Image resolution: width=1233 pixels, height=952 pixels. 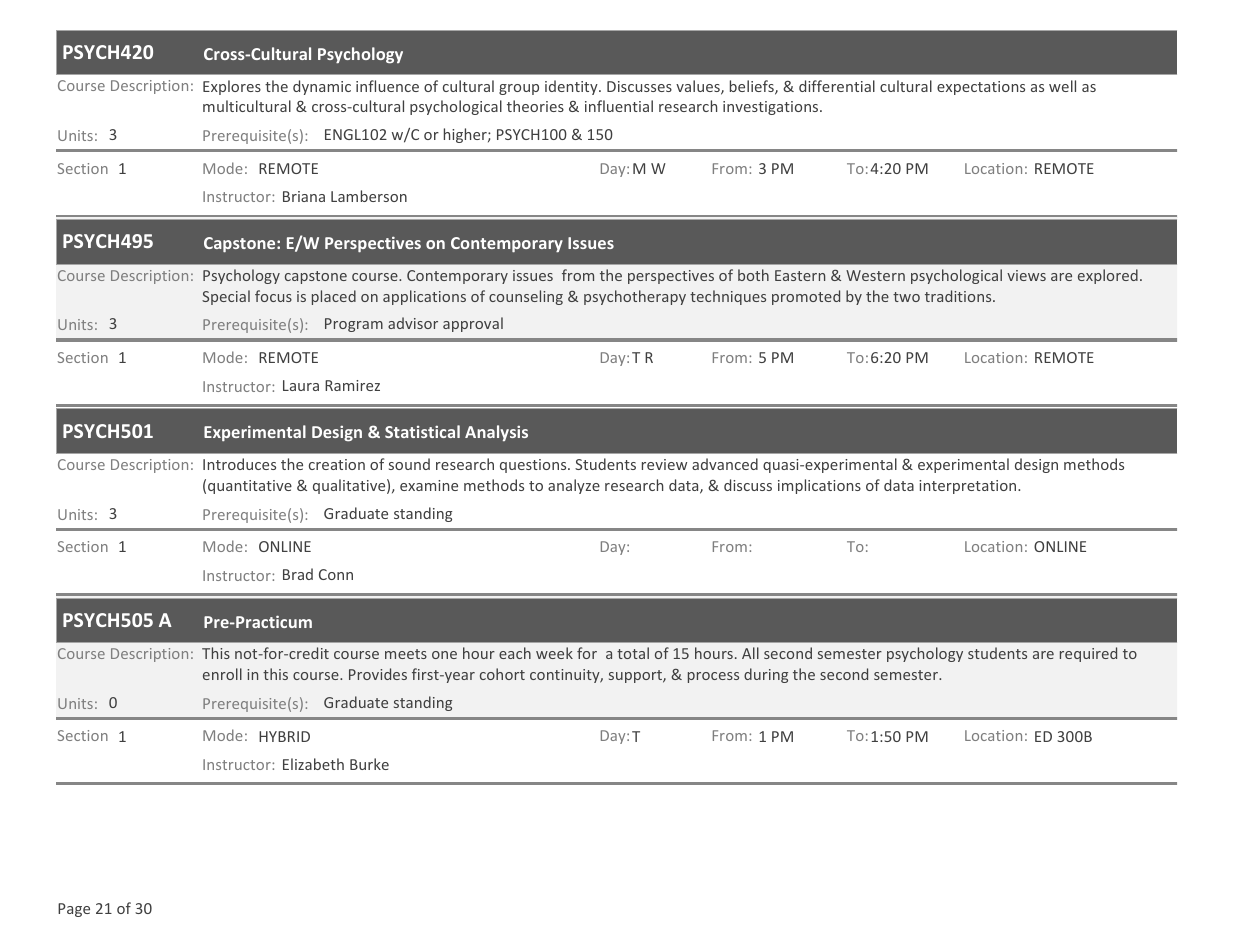 I want to click on approval, so click(x=473, y=324).
